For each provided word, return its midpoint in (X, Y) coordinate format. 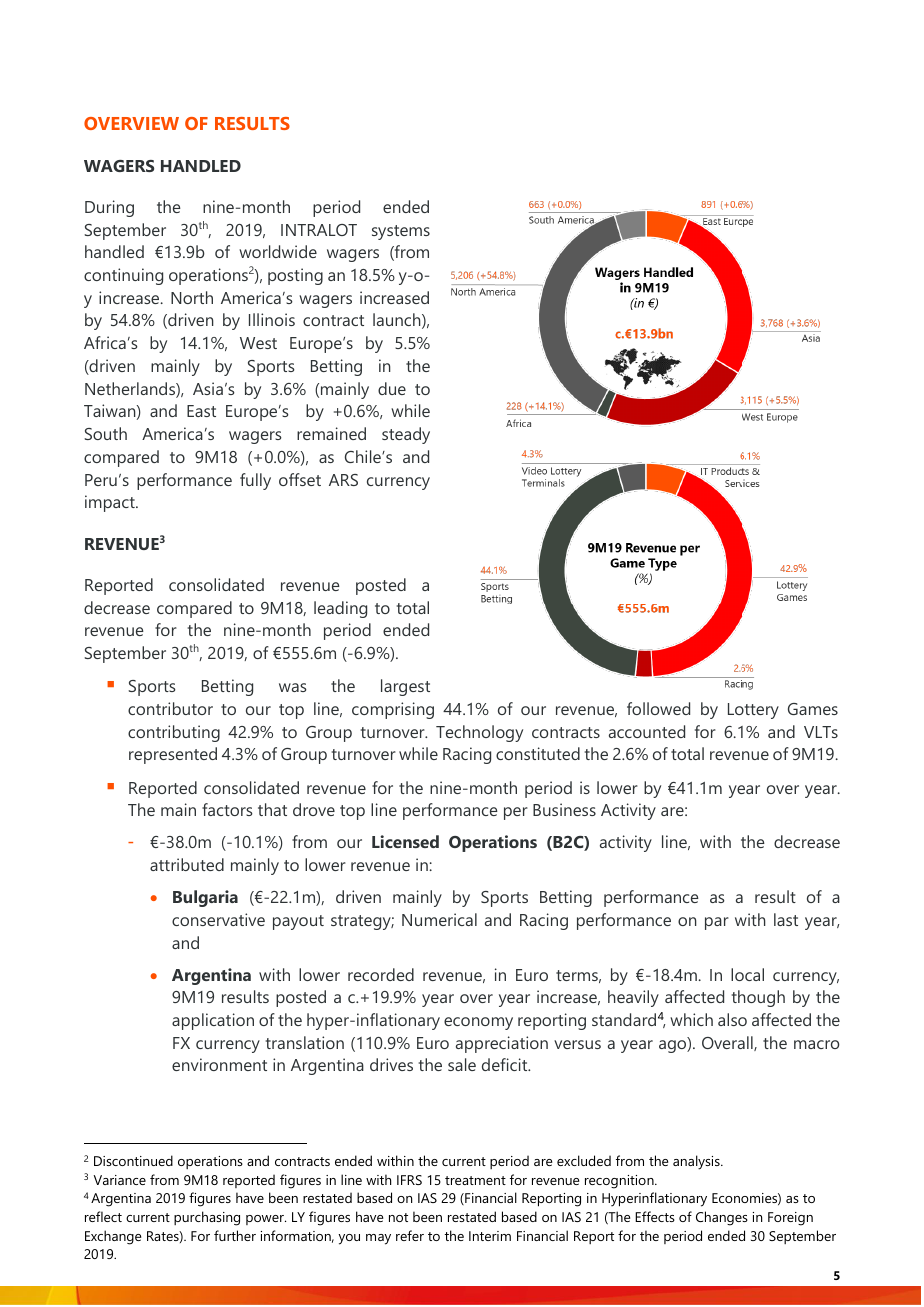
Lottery (753, 711)
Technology (479, 733)
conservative (218, 919)
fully (255, 481)
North (192, 297)
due (392, 388)
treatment (475, 1180)
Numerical (439, 919)
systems (401, 232)
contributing (174, 733)
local (747, 974)
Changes (722, 1218)
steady (406, 435)
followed (658, 708)
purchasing (207, 1218)
